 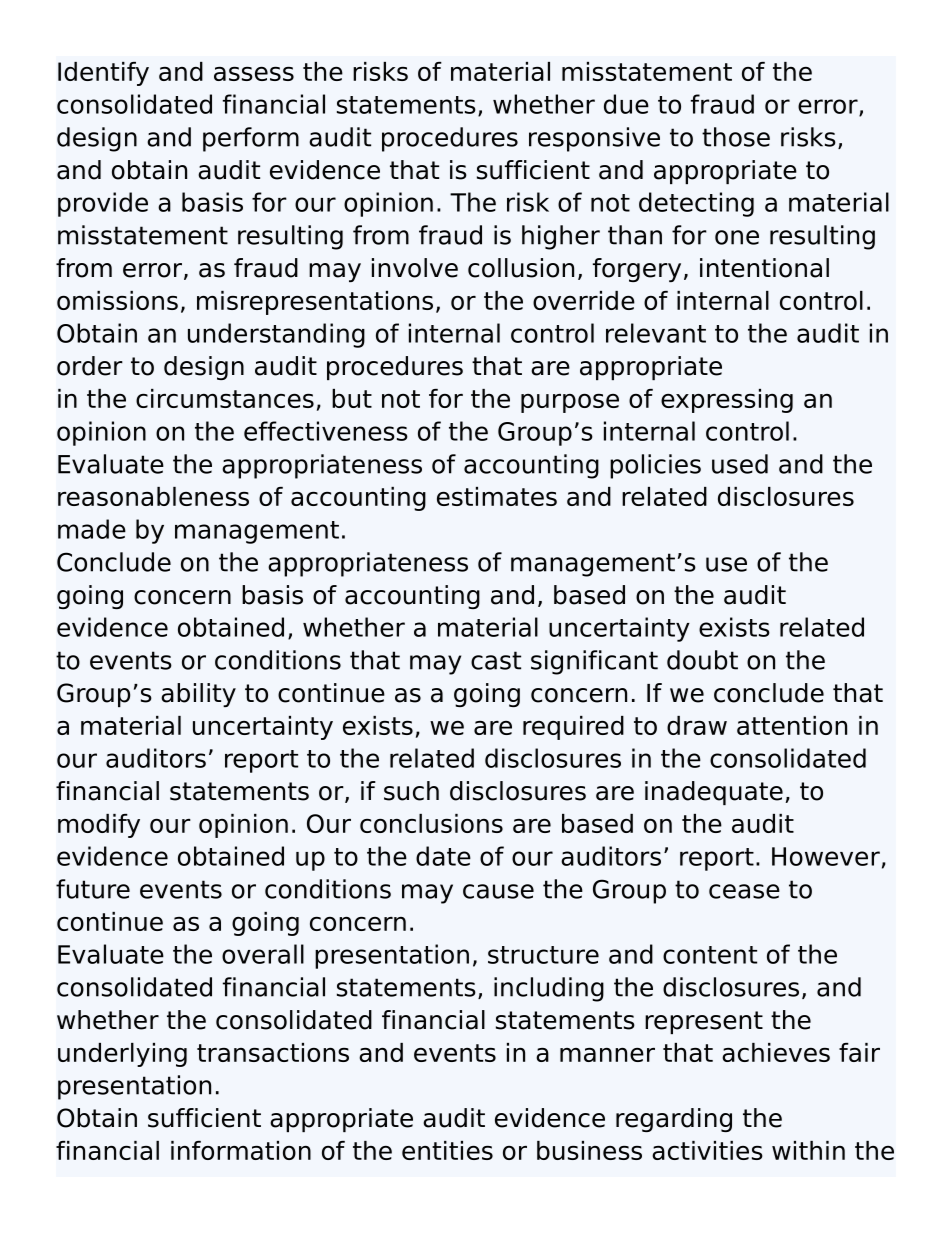 What do you see at coordinates (594, 139) in the page?
I see `responsive` at bounding box center [594, 139].
